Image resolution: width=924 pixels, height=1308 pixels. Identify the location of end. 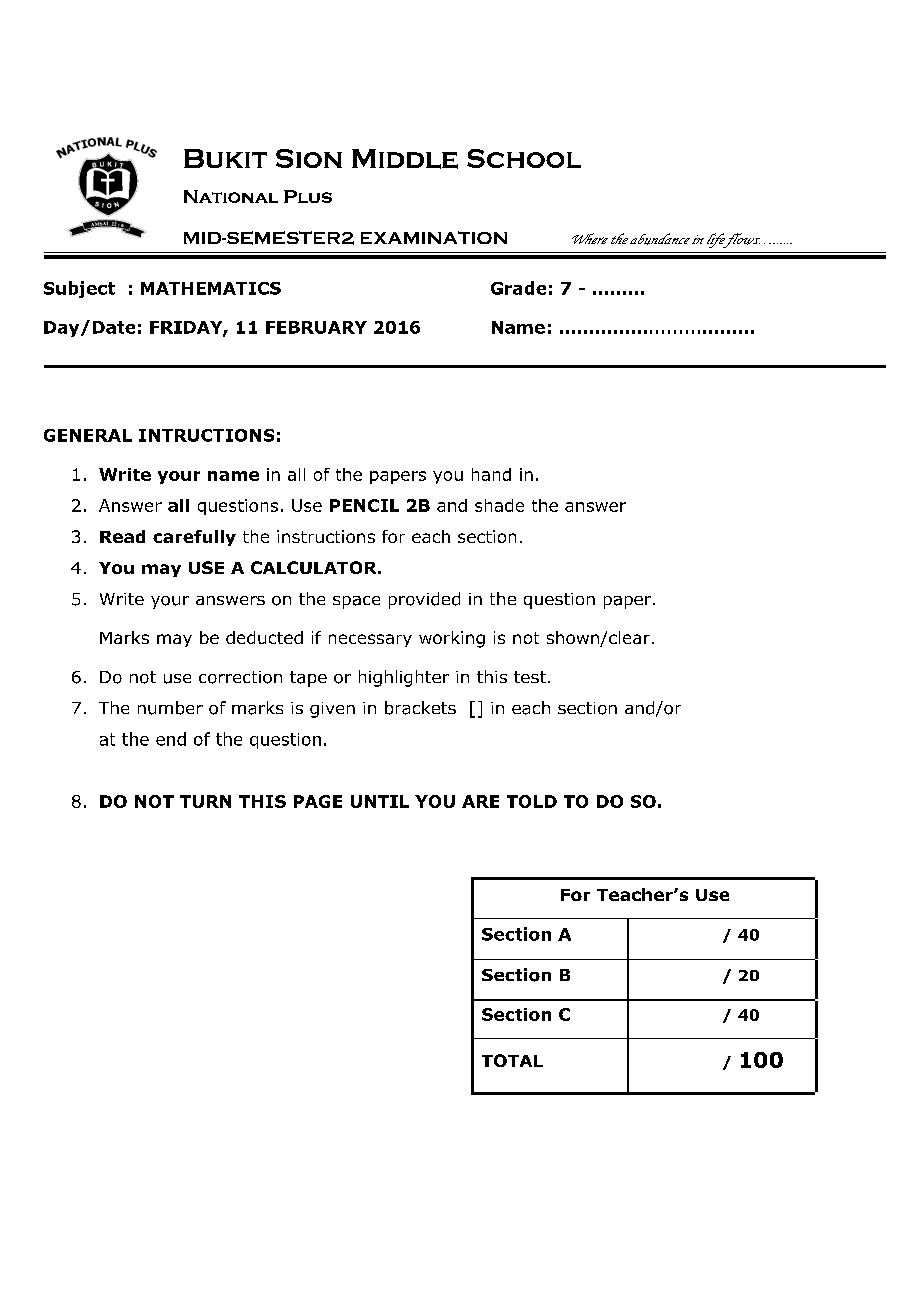
(171, 739).
